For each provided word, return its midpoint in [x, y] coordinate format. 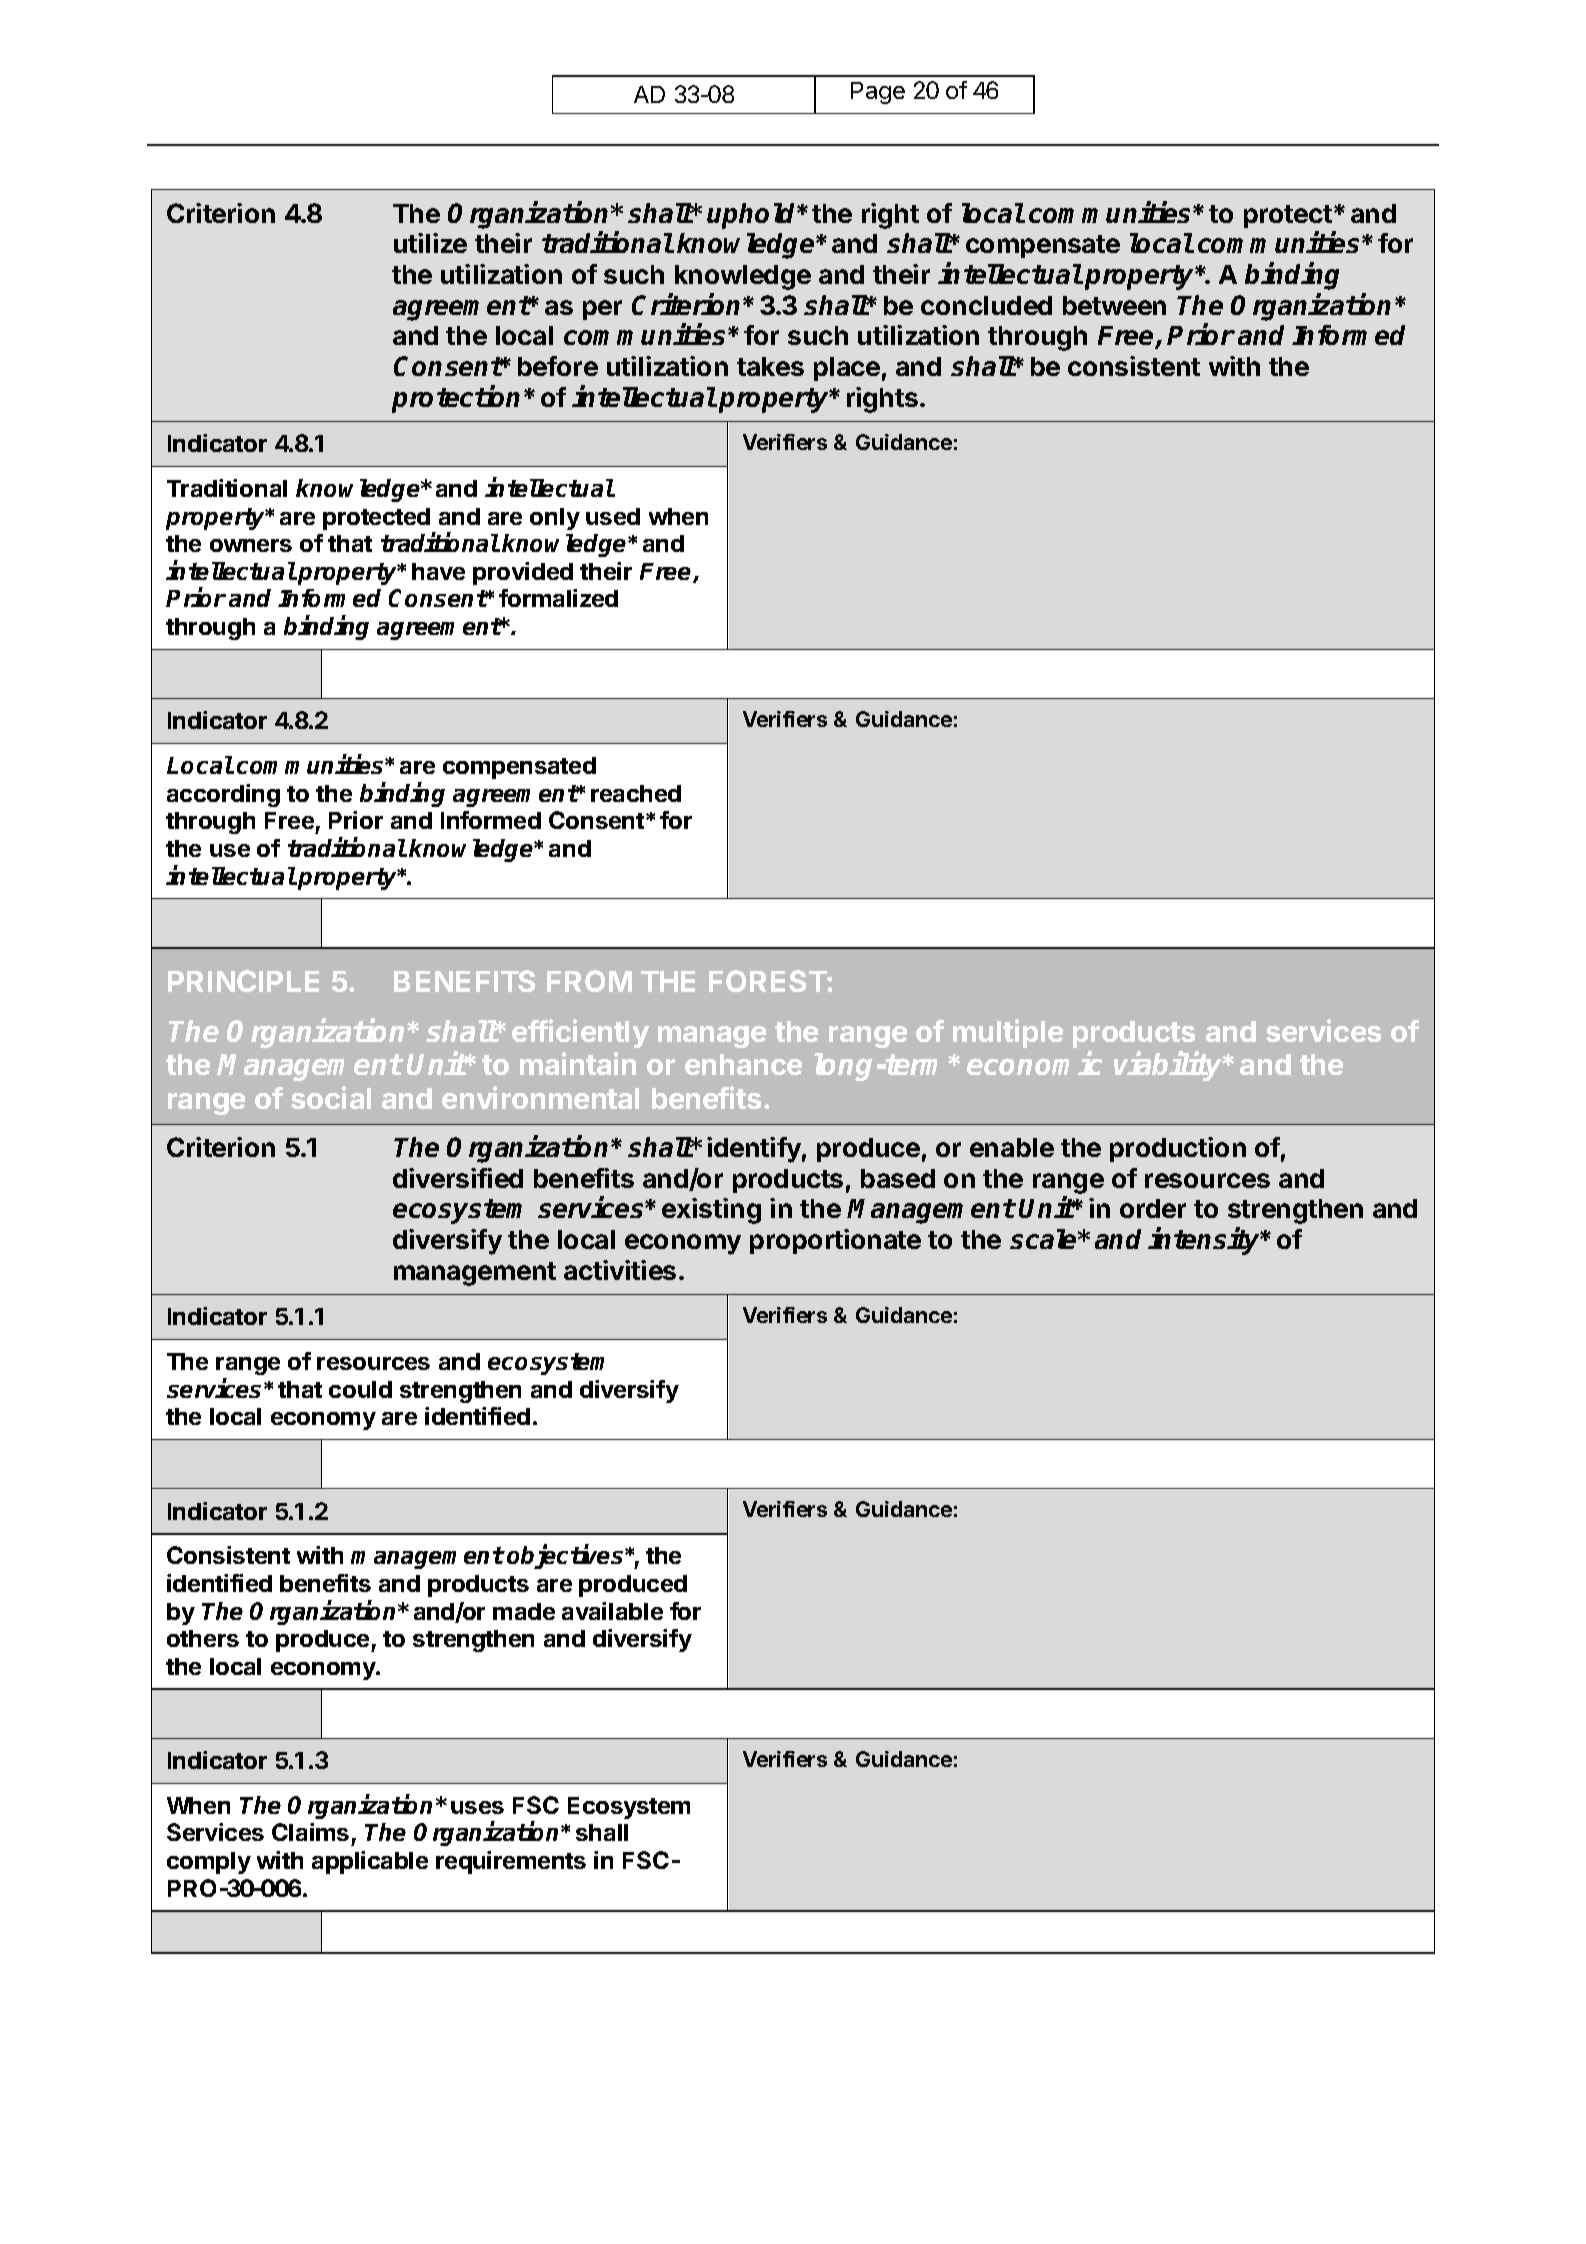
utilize [430, 243]
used [613, 516]
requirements [511, 1862]
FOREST [768, 981]
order [1153, 1208]
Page [878, 93]
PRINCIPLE [243, 981]
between [1114, 305]
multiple [1008, 1033]
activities [620, 1270]
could [360, 1389]
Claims [310, 1832]
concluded [986, 305]
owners [251, 545]
